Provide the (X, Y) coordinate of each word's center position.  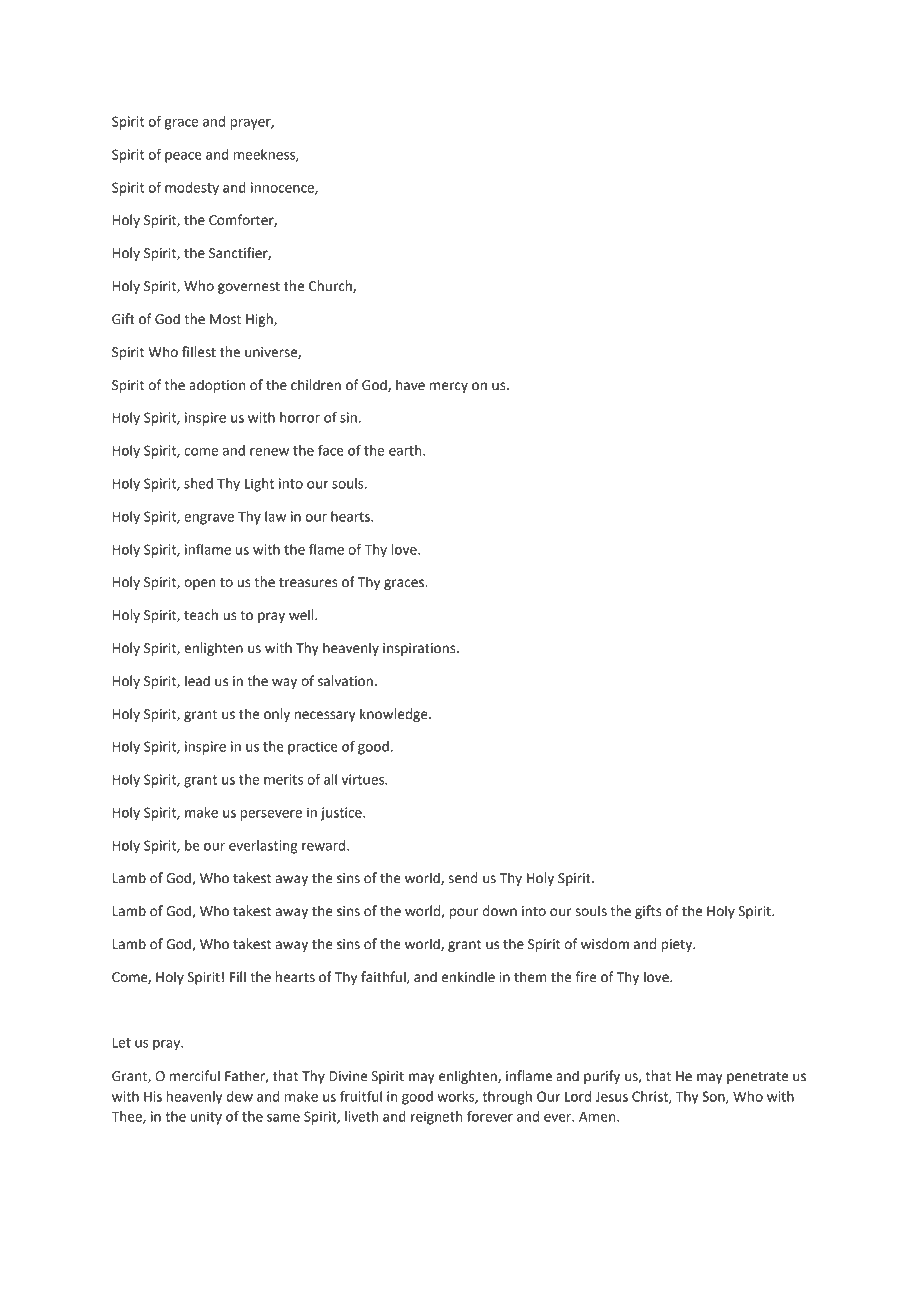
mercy (449, 387)
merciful (195, 1076)
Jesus (611, 1097)
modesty (192, 189)
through (507, 1098)
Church (331, 286)
